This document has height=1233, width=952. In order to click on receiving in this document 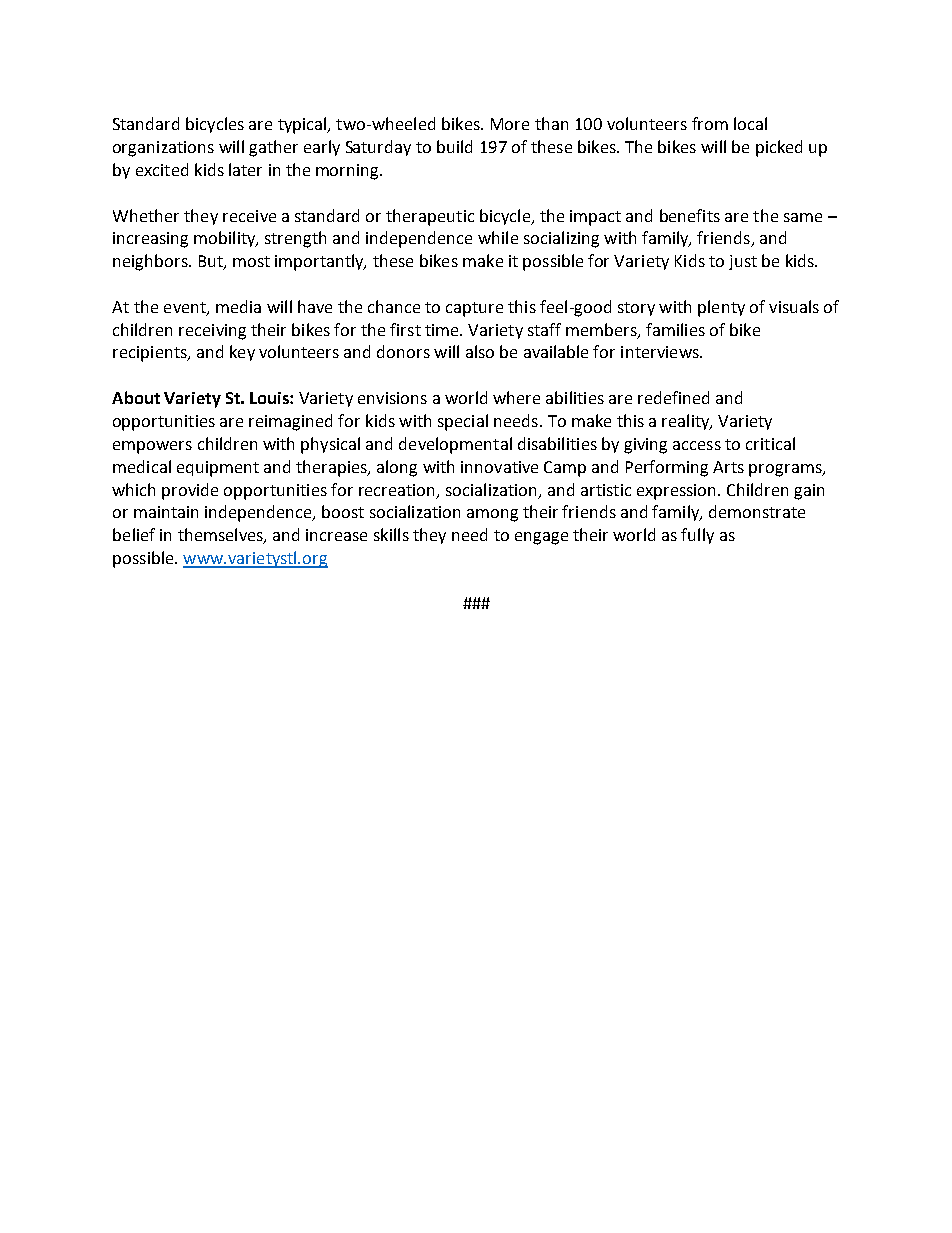, I will do `click(212, 332)`.
